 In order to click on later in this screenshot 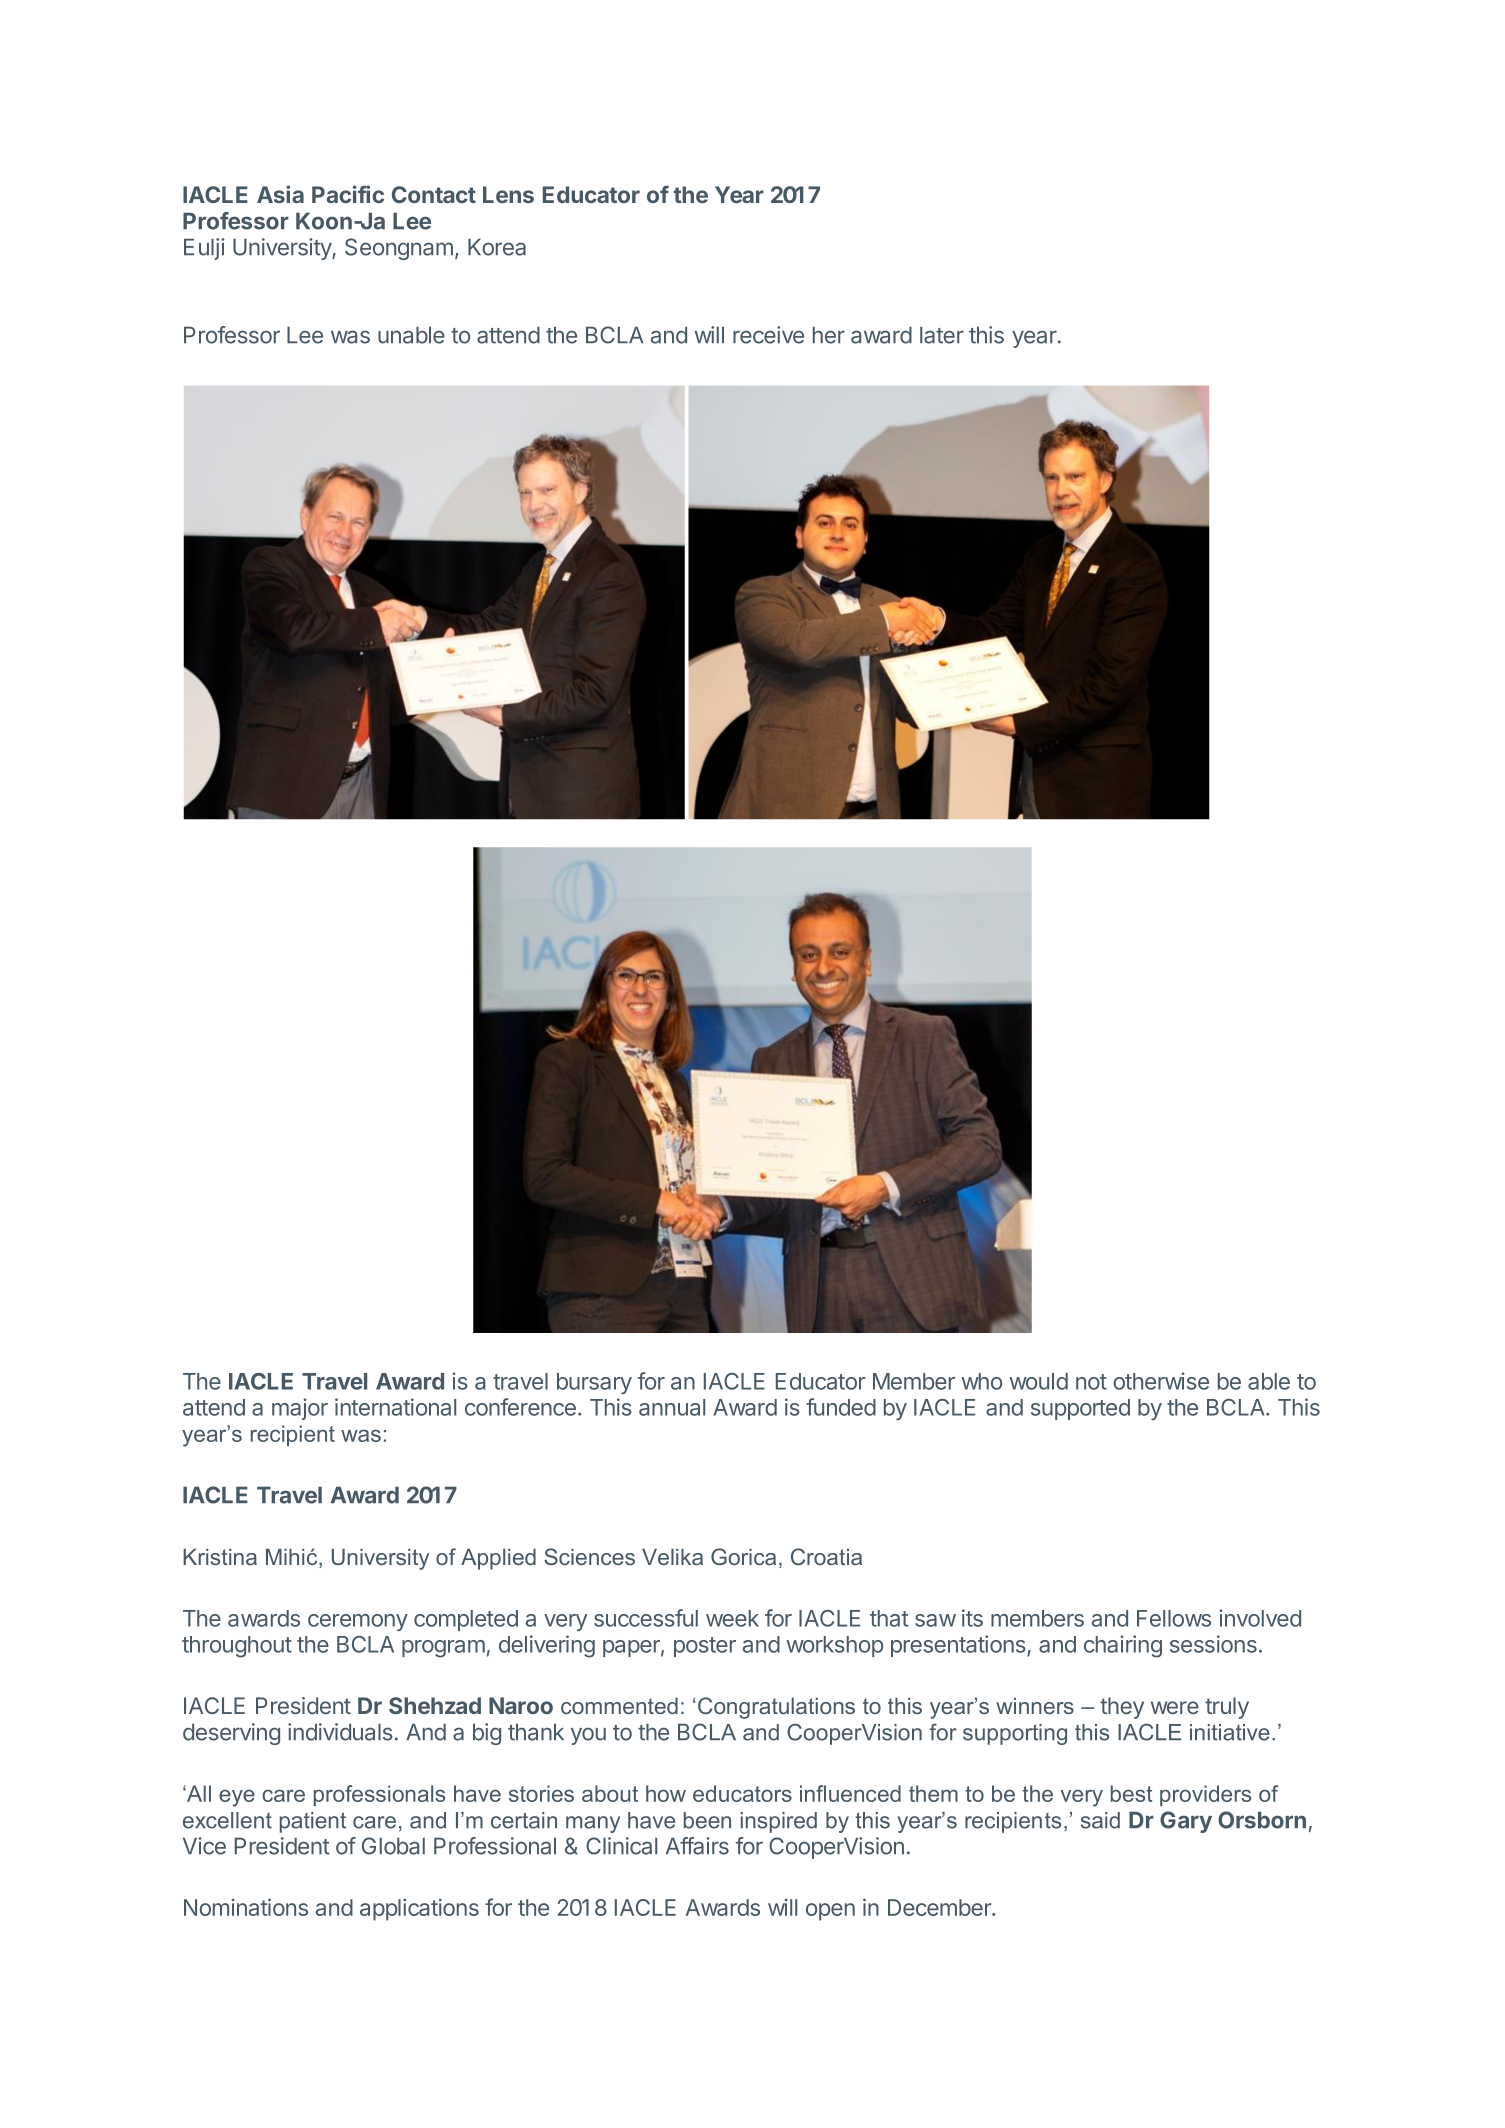, I will do `click(942, 335)`.
